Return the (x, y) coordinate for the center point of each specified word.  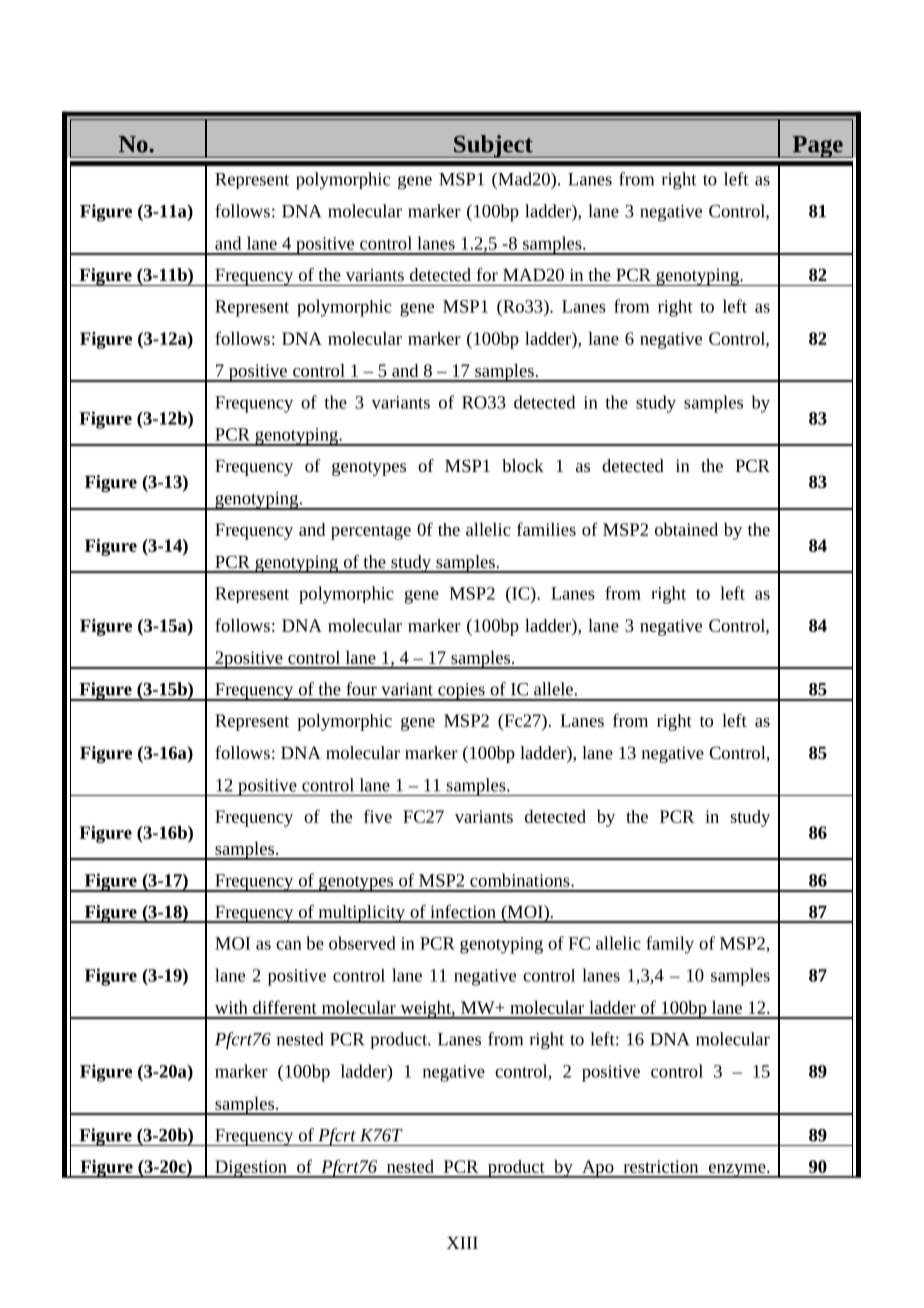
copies (461, 692)
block (523, 465)
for (487, 274)
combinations (521, 880)
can (289, 945)
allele (554, 689)
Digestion (251, 1169)
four (361, 689)
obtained (686, 529)
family (670, 945)
